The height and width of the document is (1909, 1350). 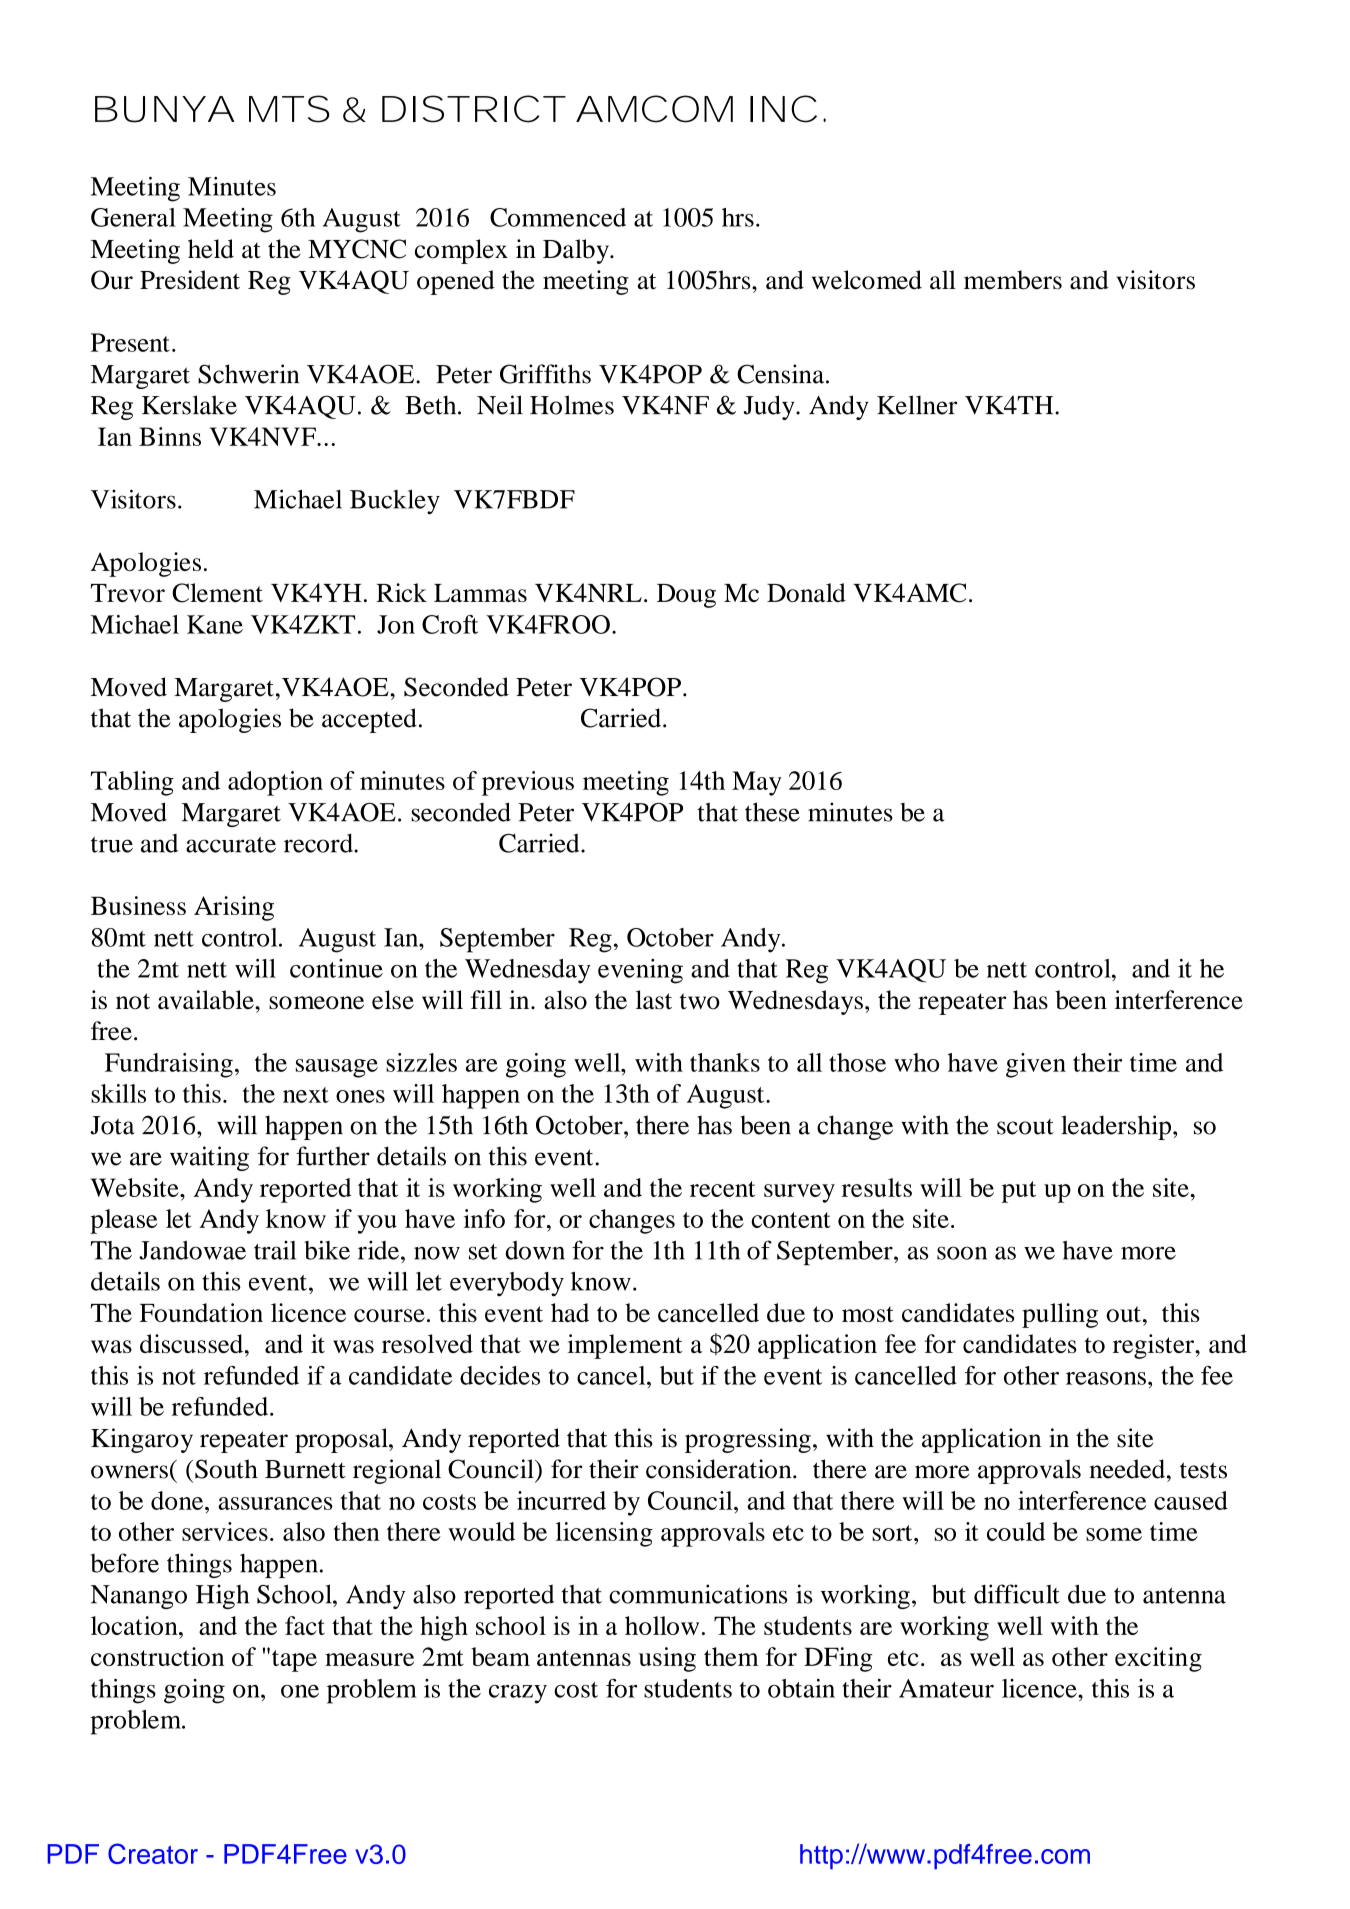 What do you see at coordinates (667, 1659) in the document?
I see `using` at bounding box center [667, 1659].
